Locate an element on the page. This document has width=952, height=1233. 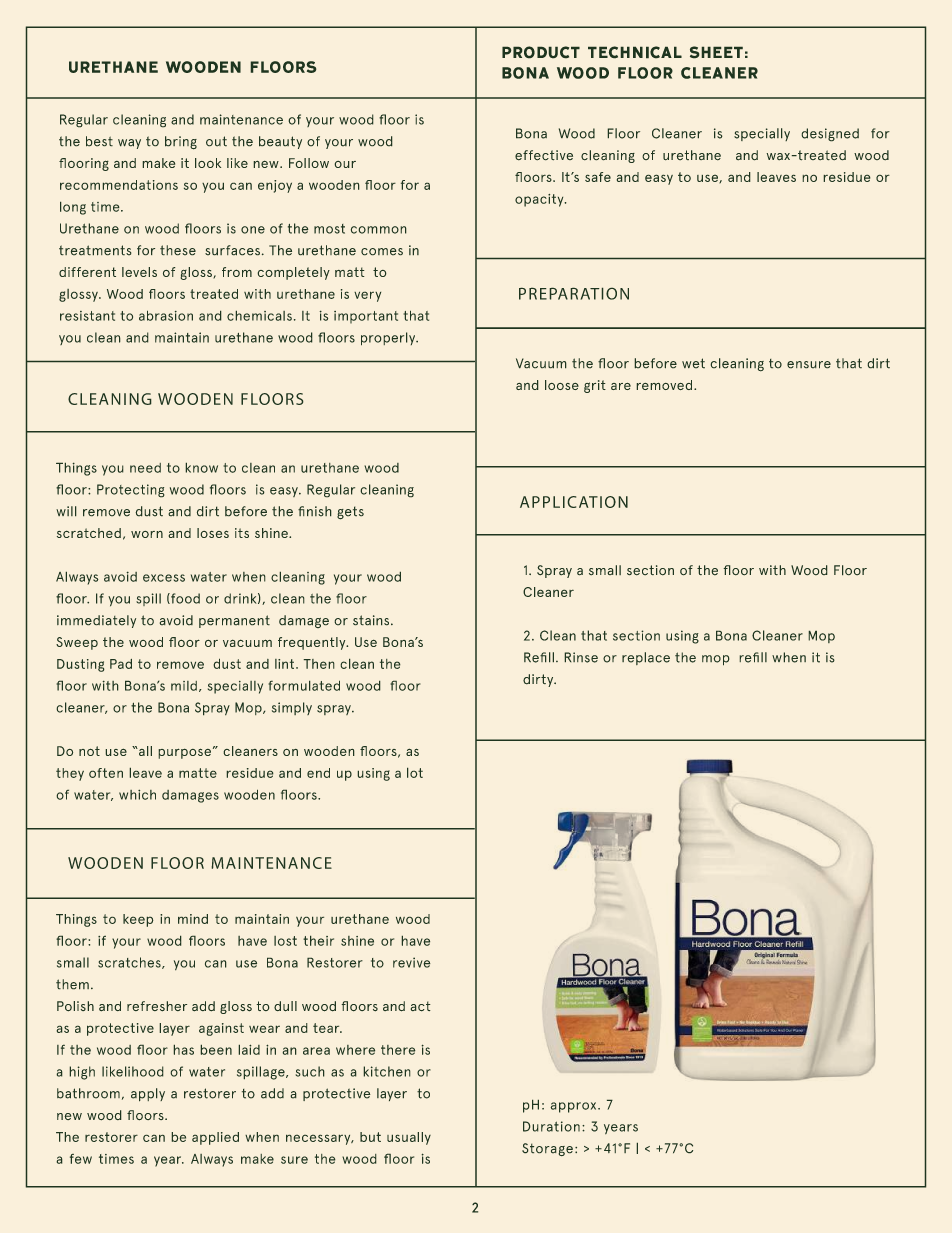
bring is located at coordinates (181, 143).
